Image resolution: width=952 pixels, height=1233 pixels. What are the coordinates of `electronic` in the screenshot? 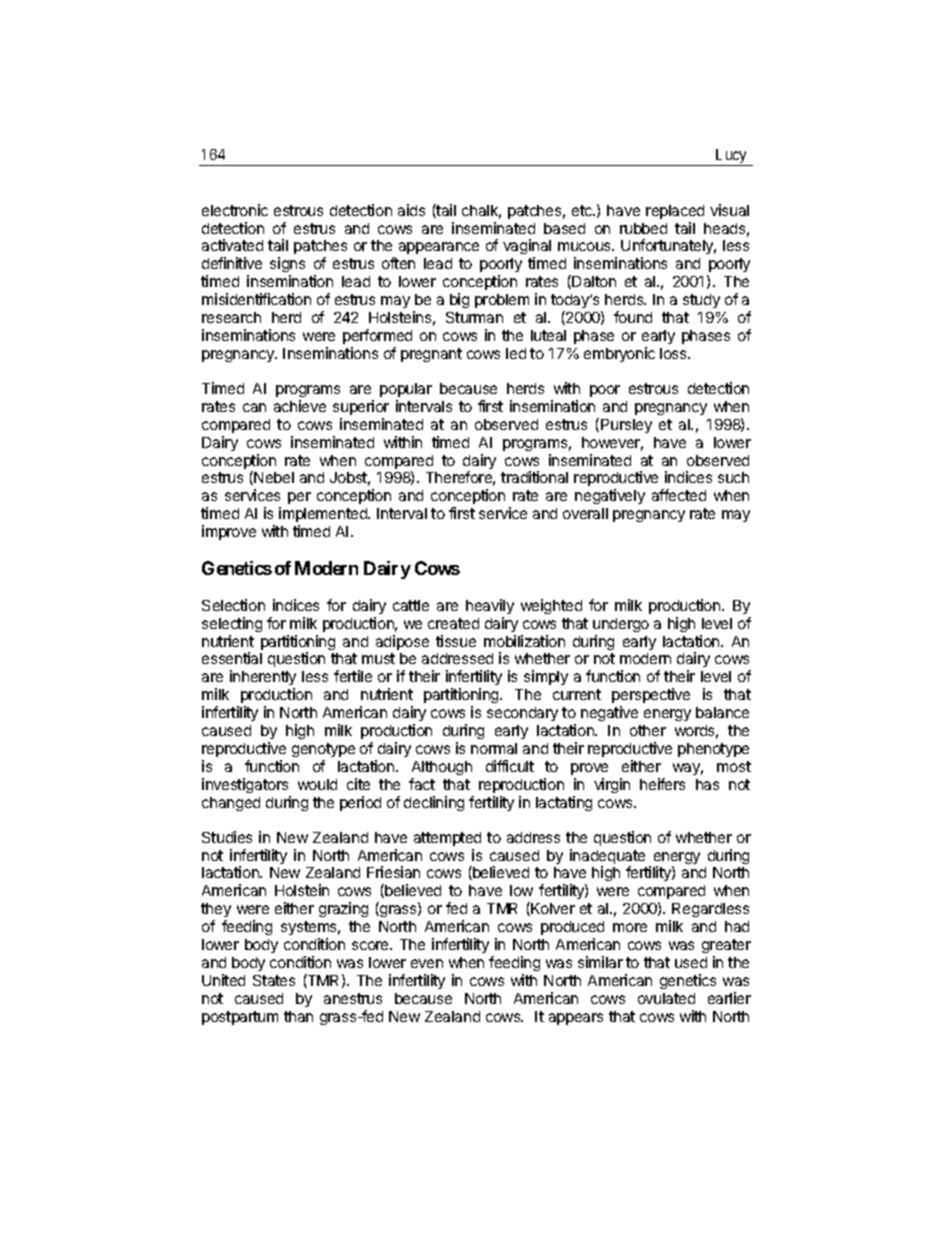 It's located at (235, 210).
